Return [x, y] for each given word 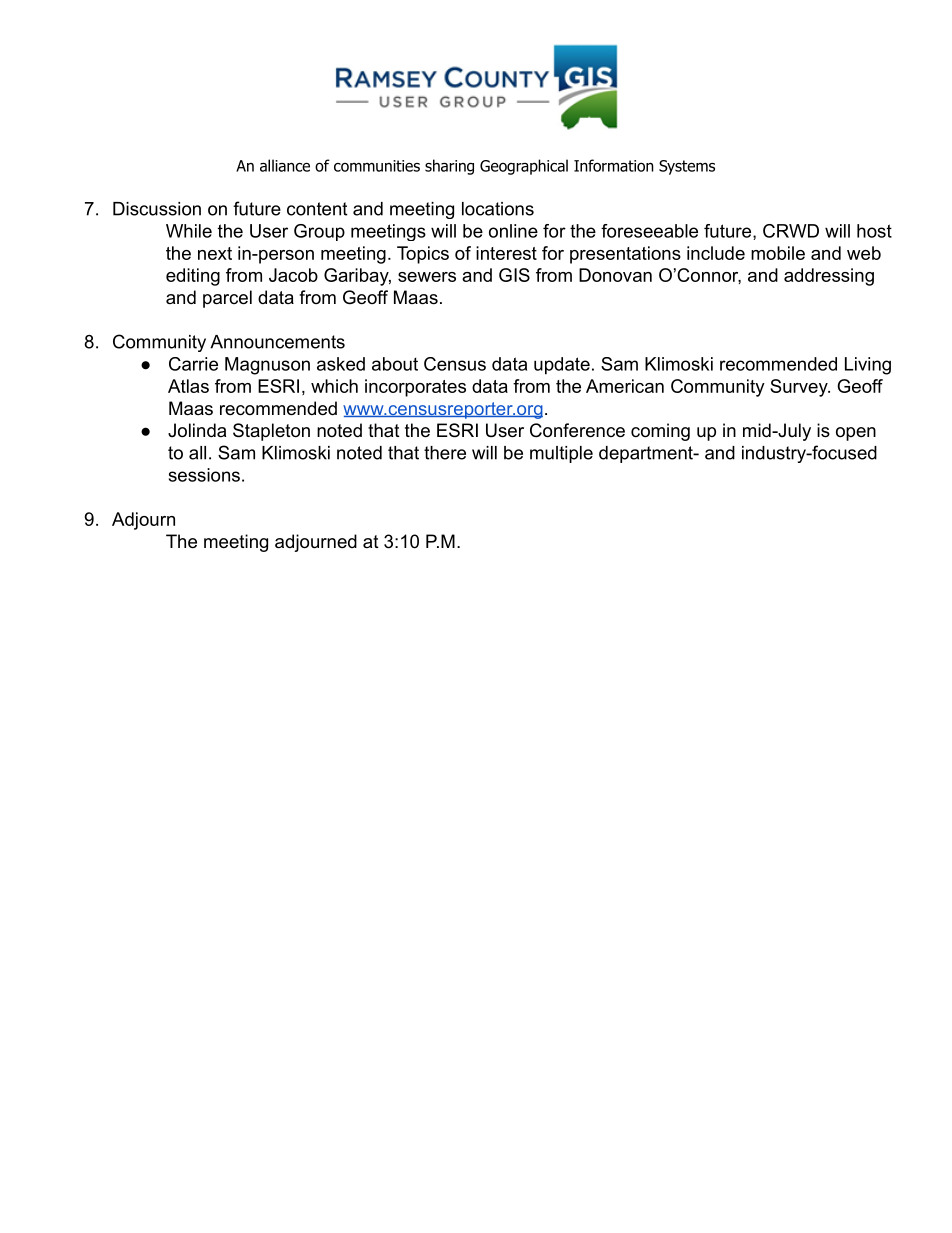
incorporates [415, 388]
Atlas [188, 386]
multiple [561, 454]
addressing [829, 277]
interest [506, 253]
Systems [687, 167]
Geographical [524, 167]
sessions [204, 475]
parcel [227, 299]
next [215, 253]
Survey [800, 388]
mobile [778, 253]
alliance [285, 165]
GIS [514, 275]
